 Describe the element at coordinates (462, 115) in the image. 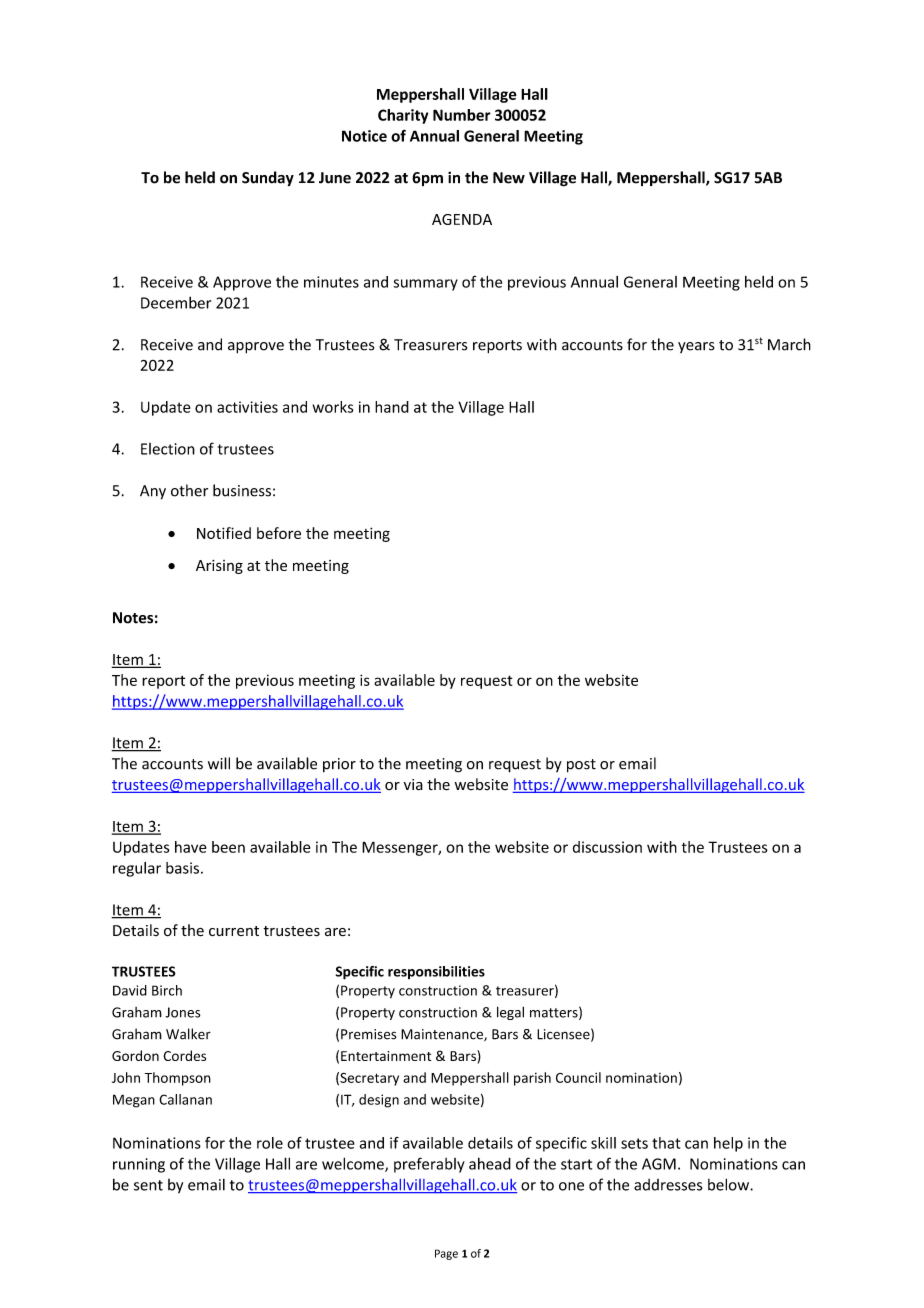

I see `Number` at that location.
